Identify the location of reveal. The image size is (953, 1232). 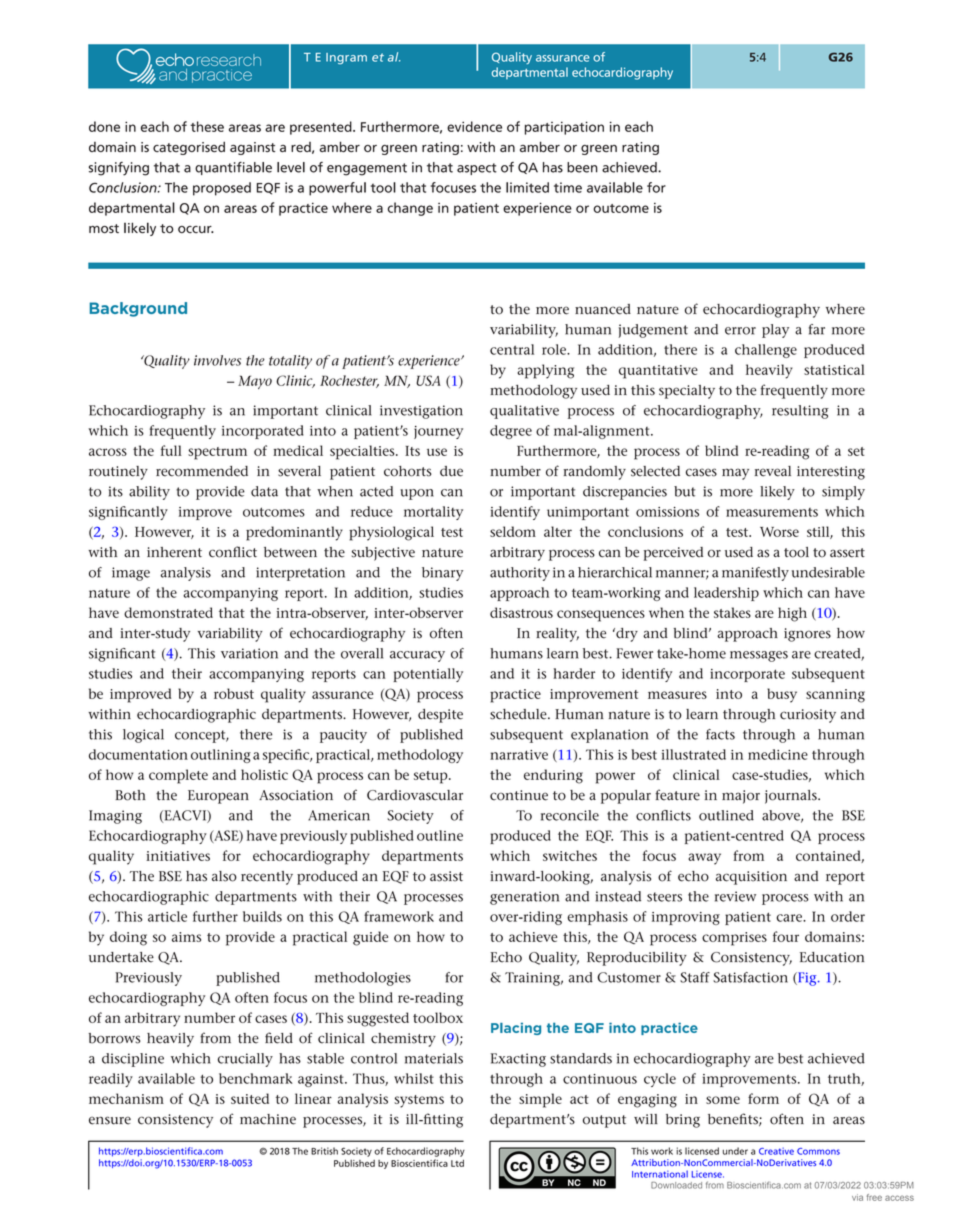
(773, 471).
